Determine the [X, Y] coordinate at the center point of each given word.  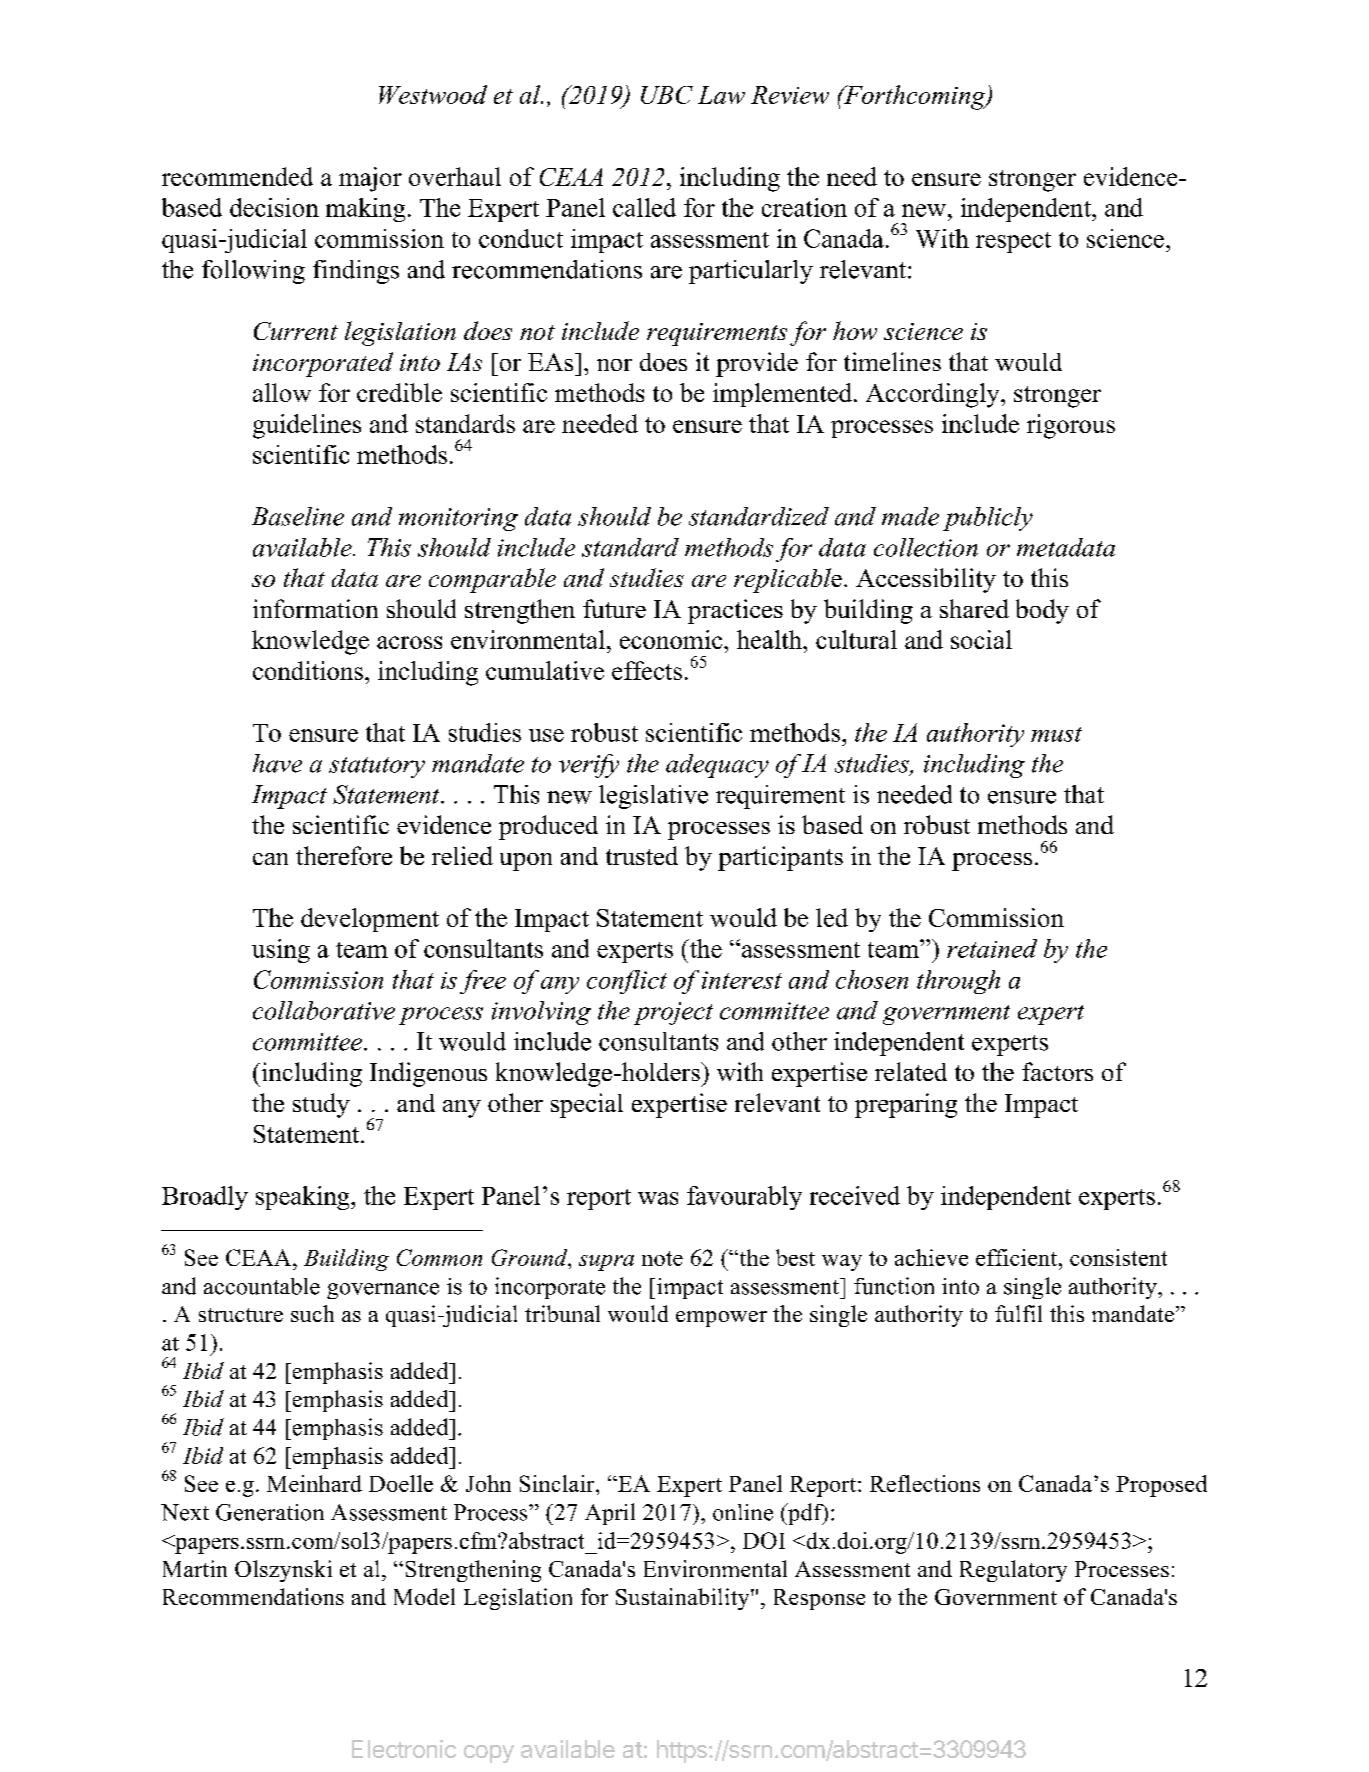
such [312, 1313]
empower [721, 1319]
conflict [627, 982]
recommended [237, 176]
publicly [988, 519]
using [281, 951]
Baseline [298, 516]
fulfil [1018, 1313]
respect [1013, 242]
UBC [667, 95]
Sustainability [684, 1599]
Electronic [404, 1749]
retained [992, 948]
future [614, 608]
